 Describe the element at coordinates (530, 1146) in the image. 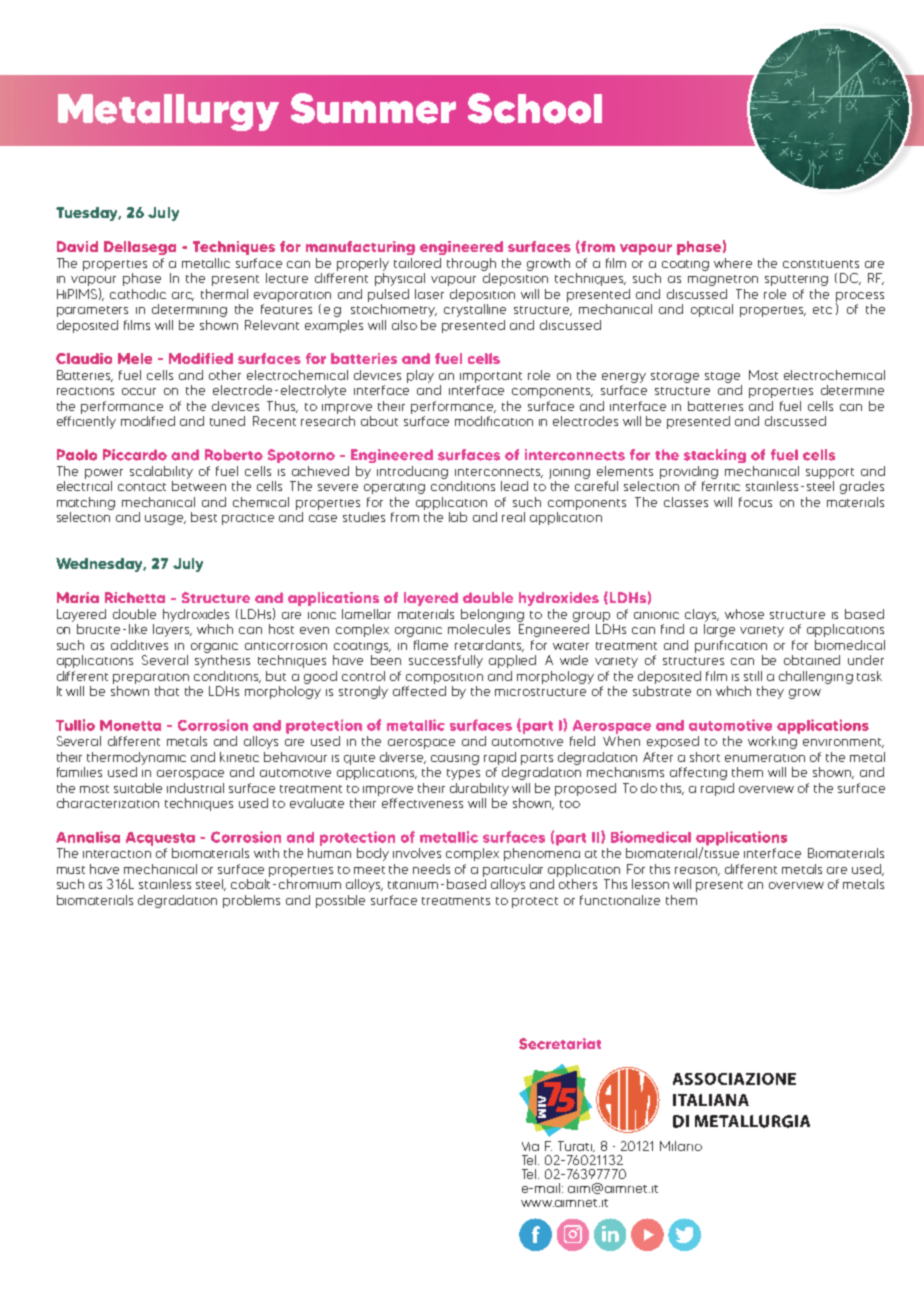

I see `Via` at that location.
